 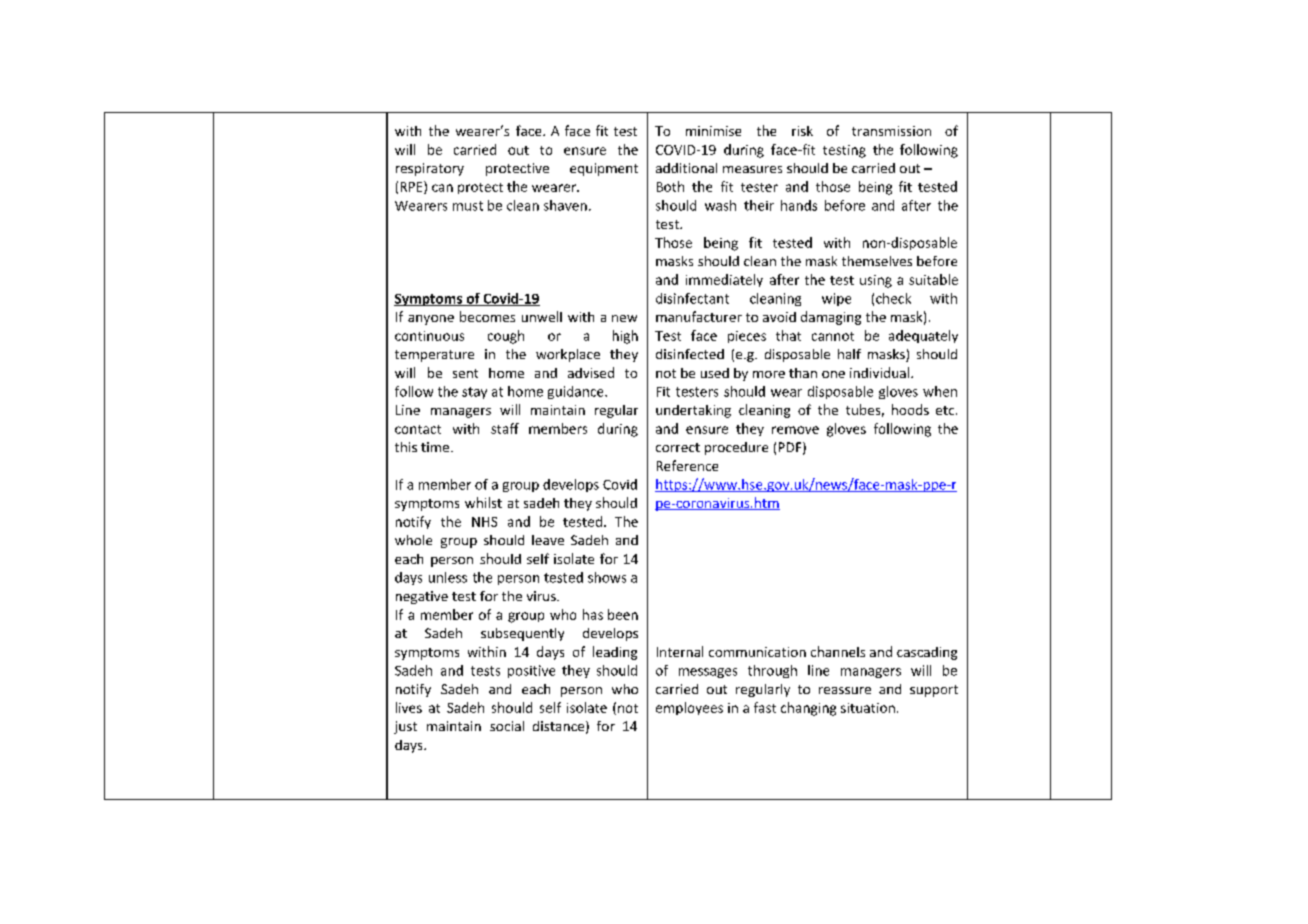 What do you see at coordinates (487, 316) in the page?
I see `becomes` at bounding box center [487, 316].
